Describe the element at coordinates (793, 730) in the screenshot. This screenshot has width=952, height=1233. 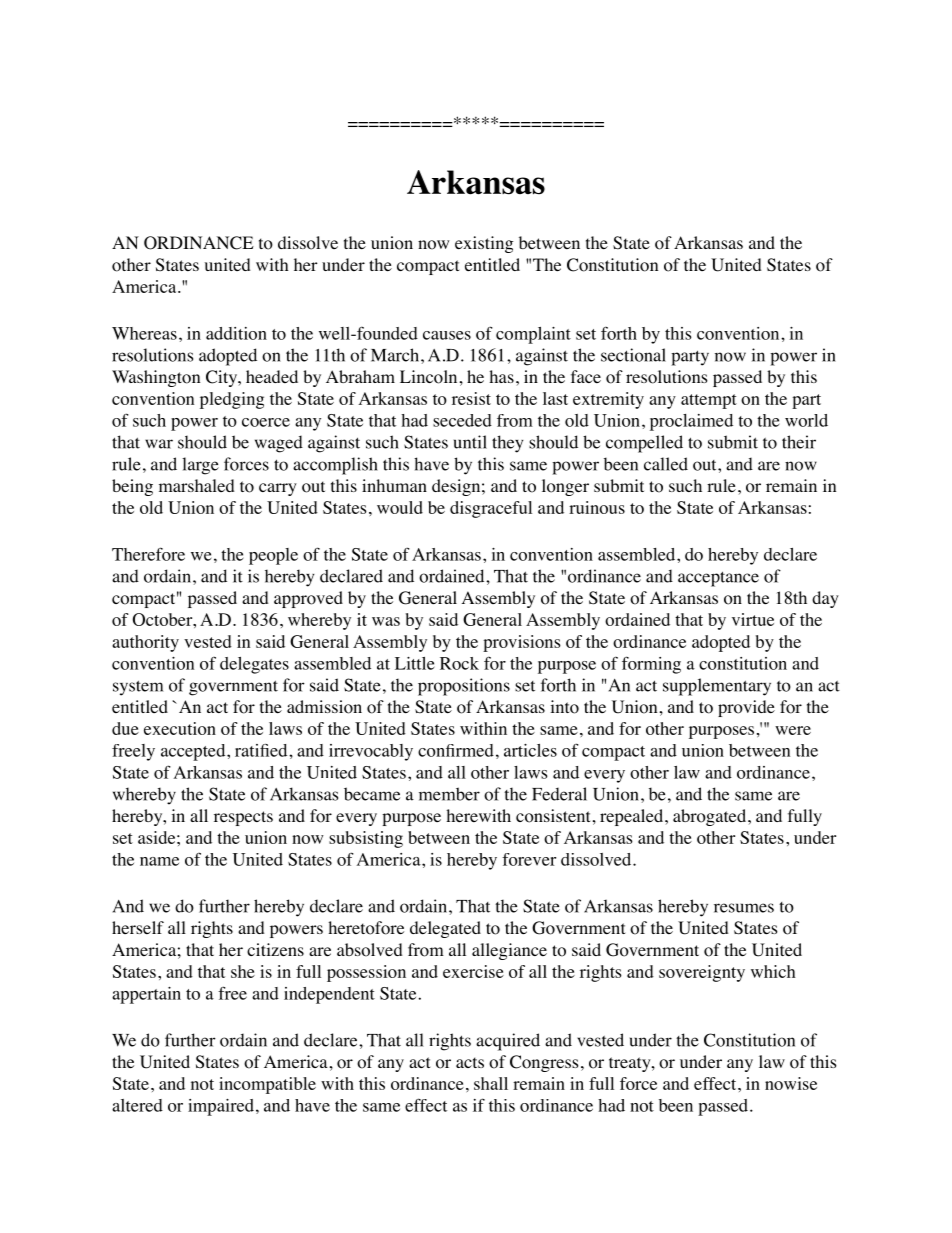
I see `were` at that location.
